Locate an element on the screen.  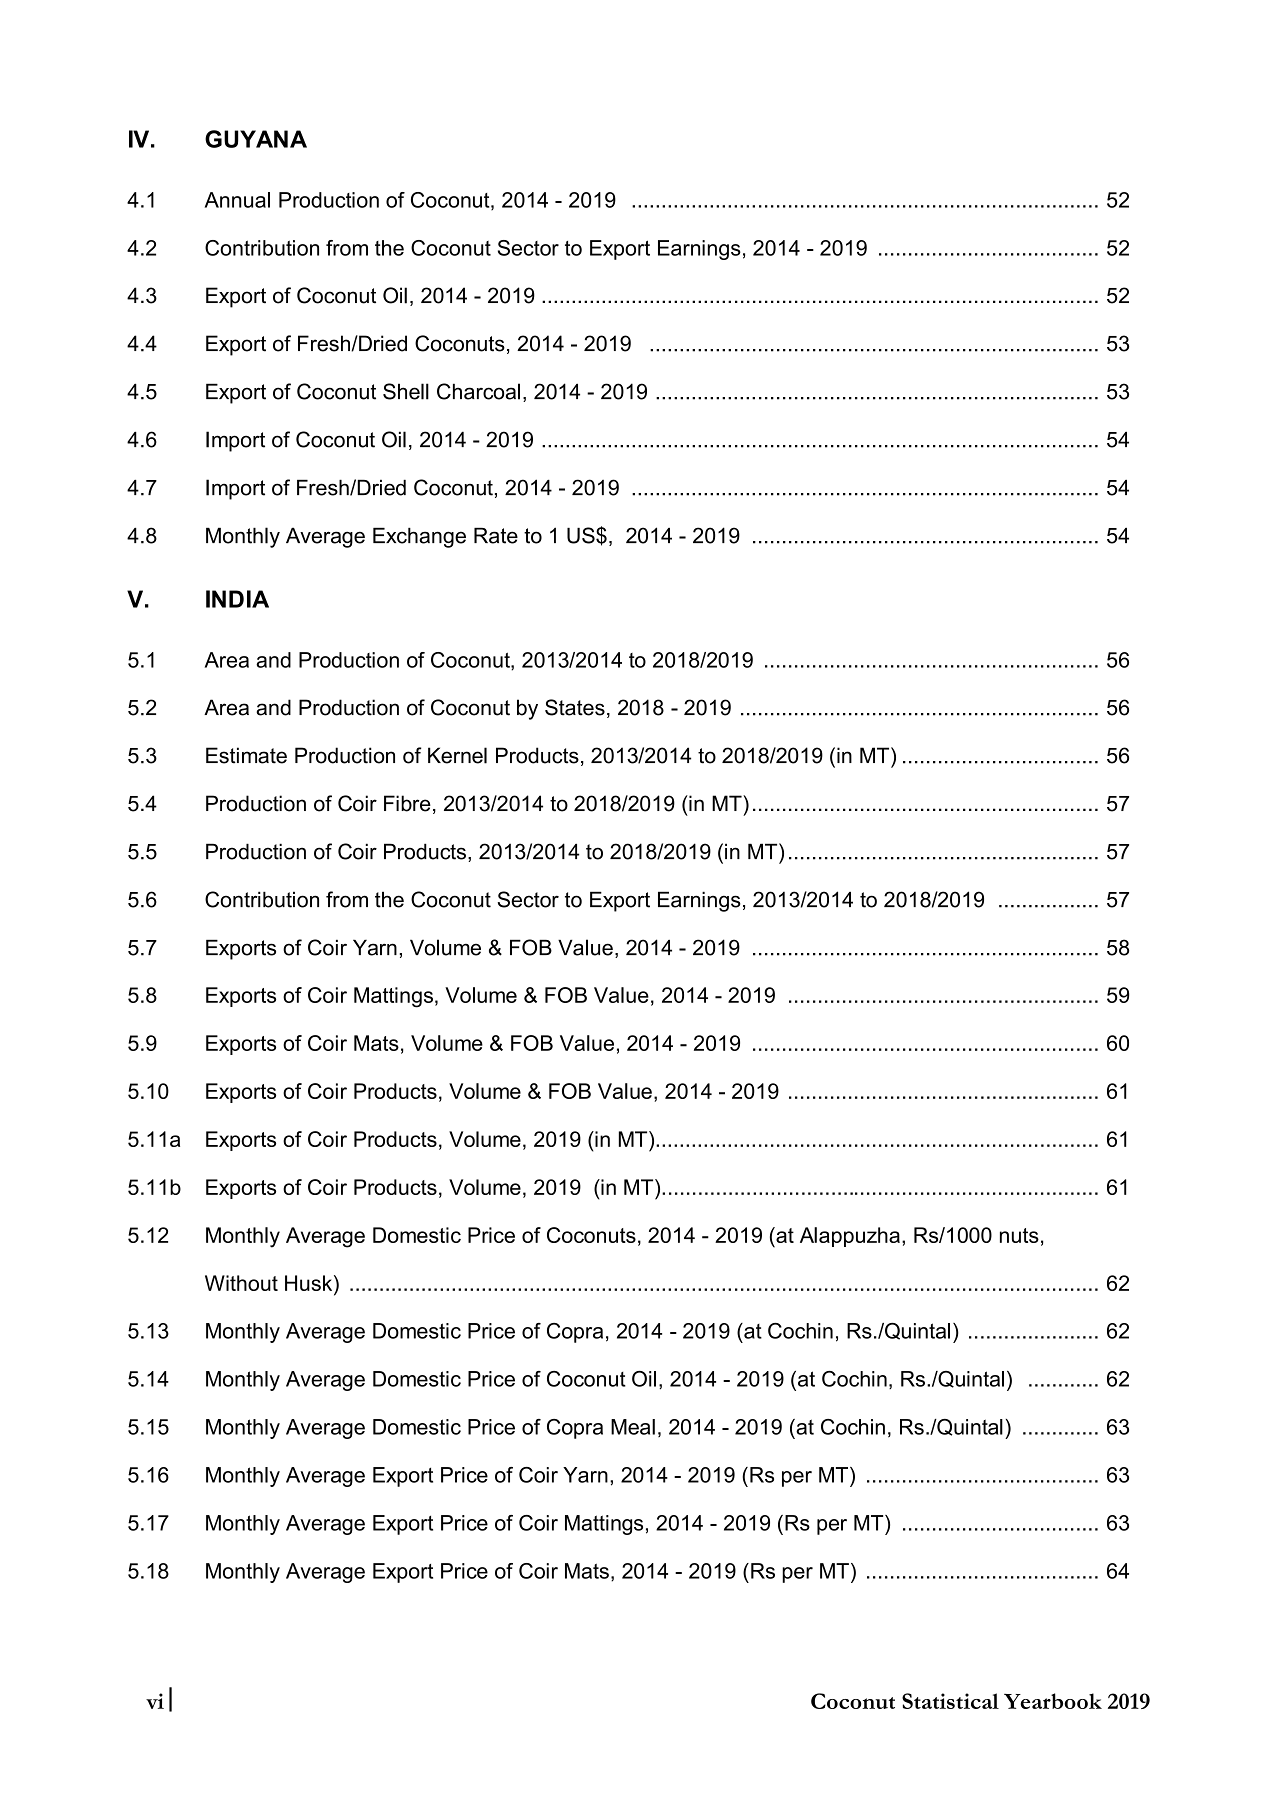
GUYANA is located at coordinates (256, 139).
